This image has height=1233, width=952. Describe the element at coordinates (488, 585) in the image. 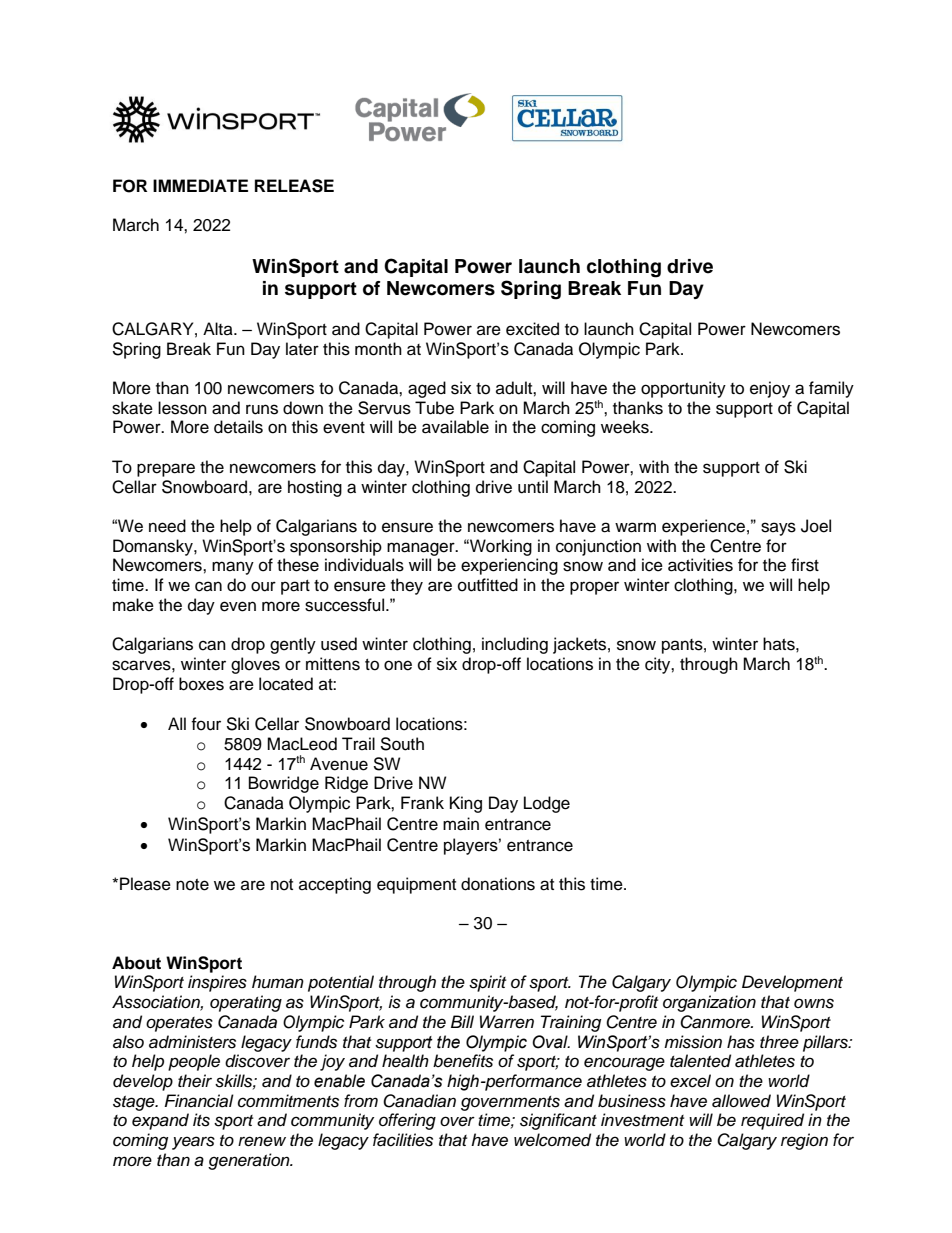

I see `outfitted` at that location.
